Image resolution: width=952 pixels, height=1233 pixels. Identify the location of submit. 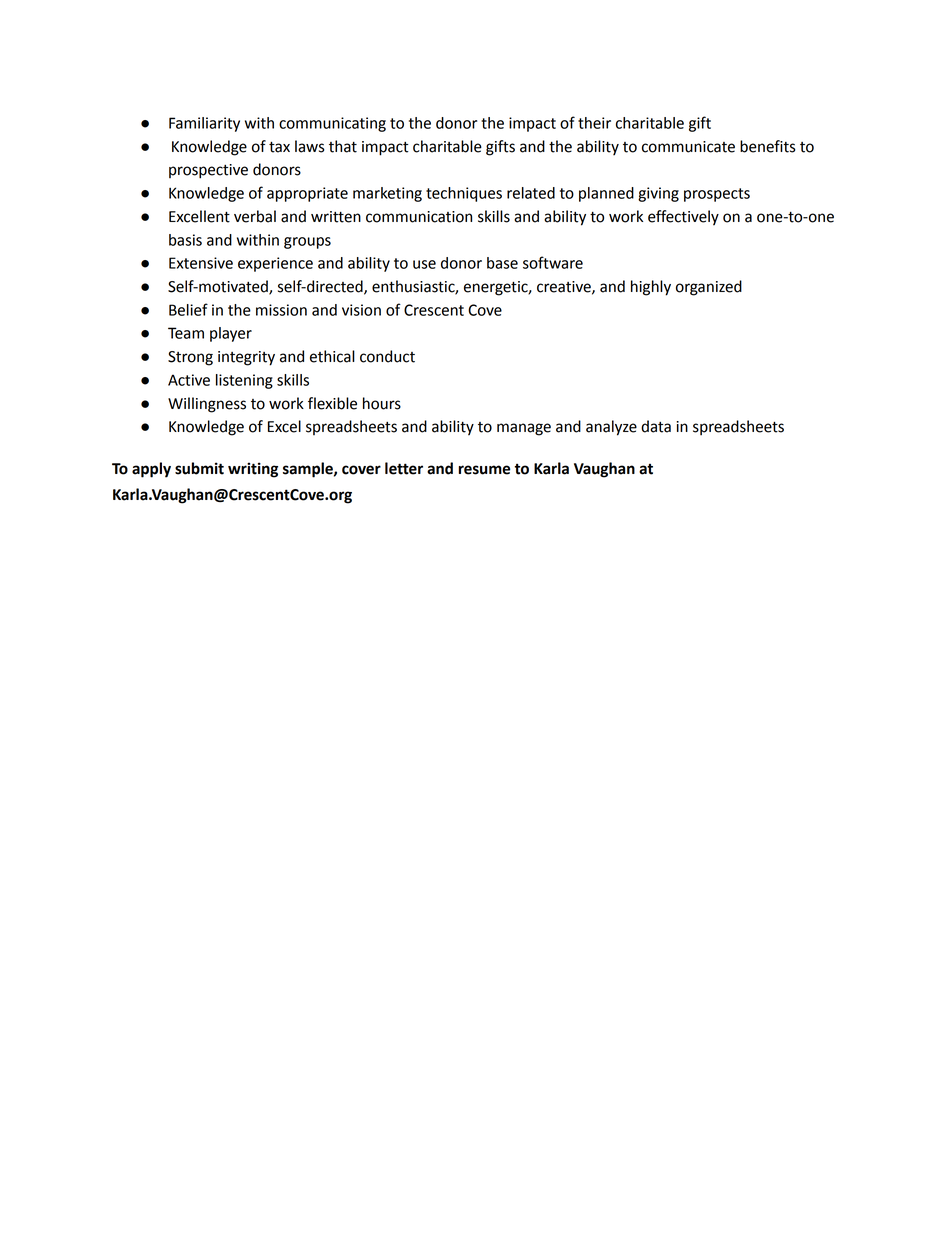
(199, 468).
